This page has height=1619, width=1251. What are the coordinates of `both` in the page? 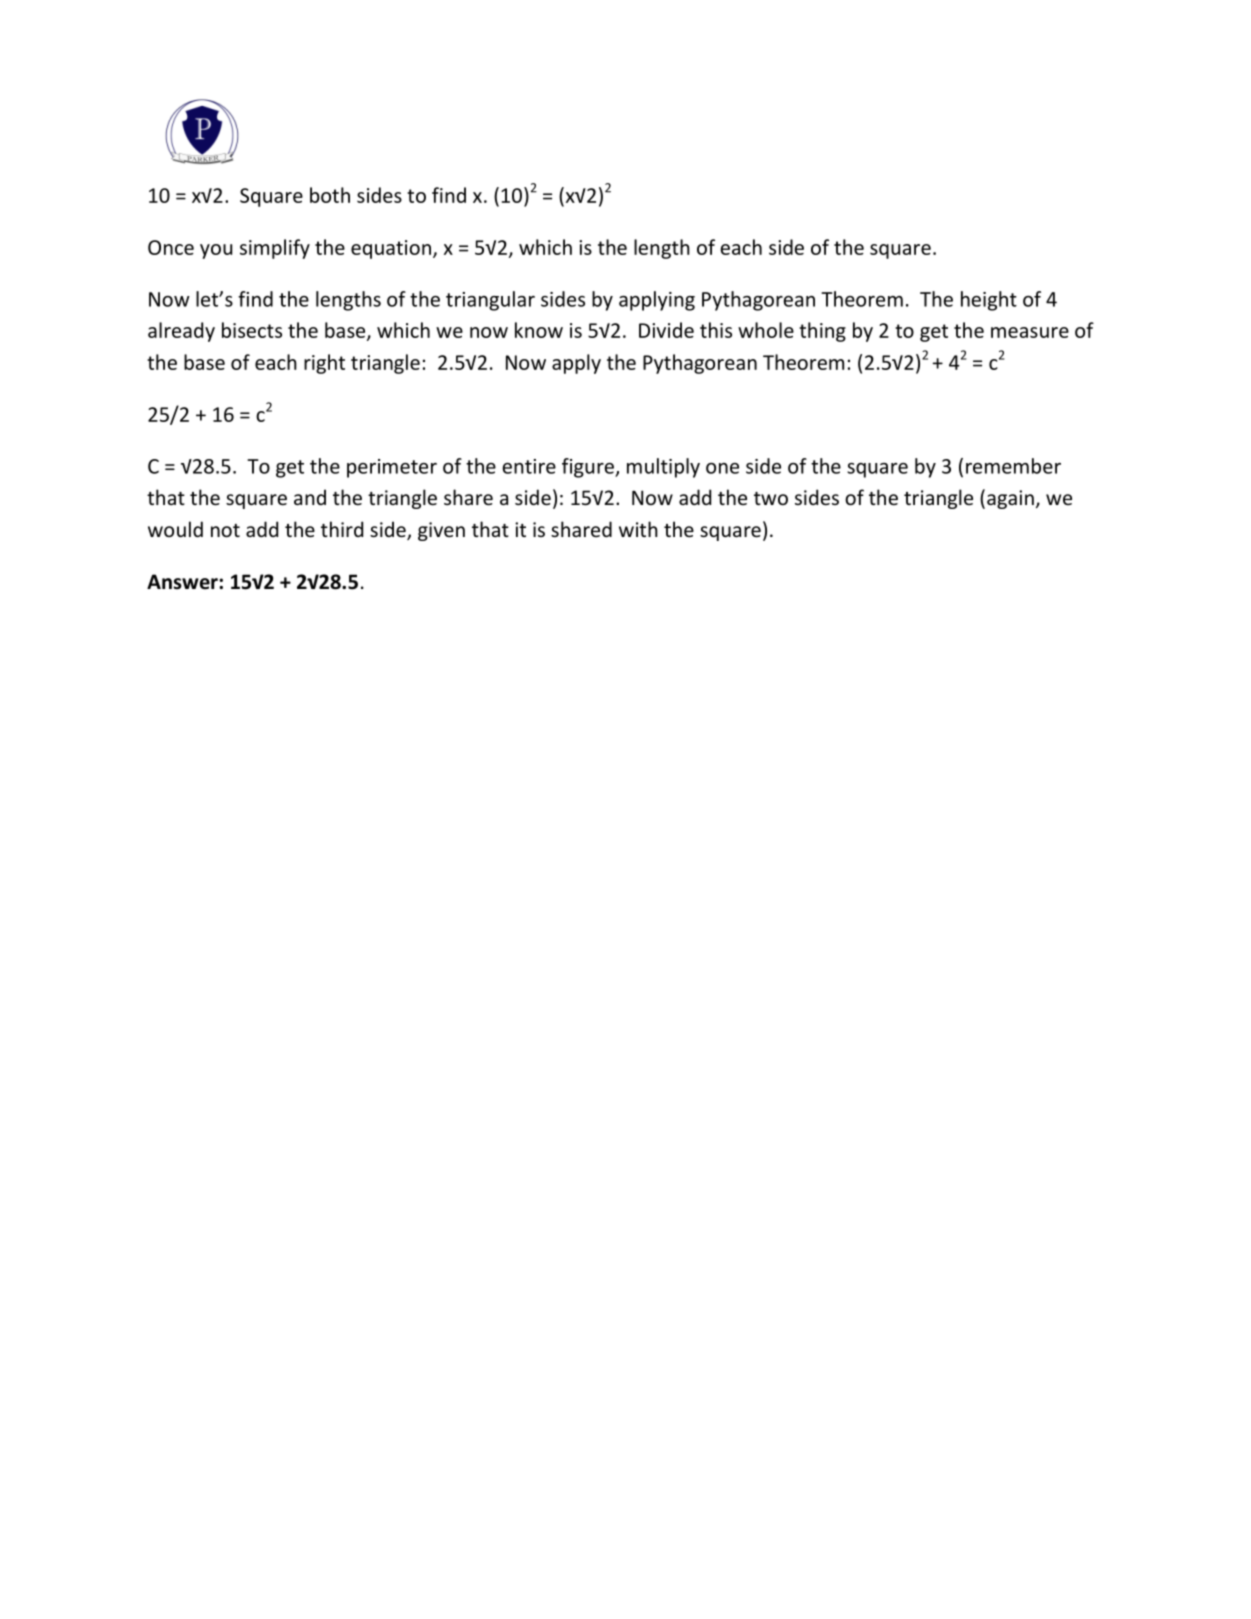 It's located at (330, 195).
